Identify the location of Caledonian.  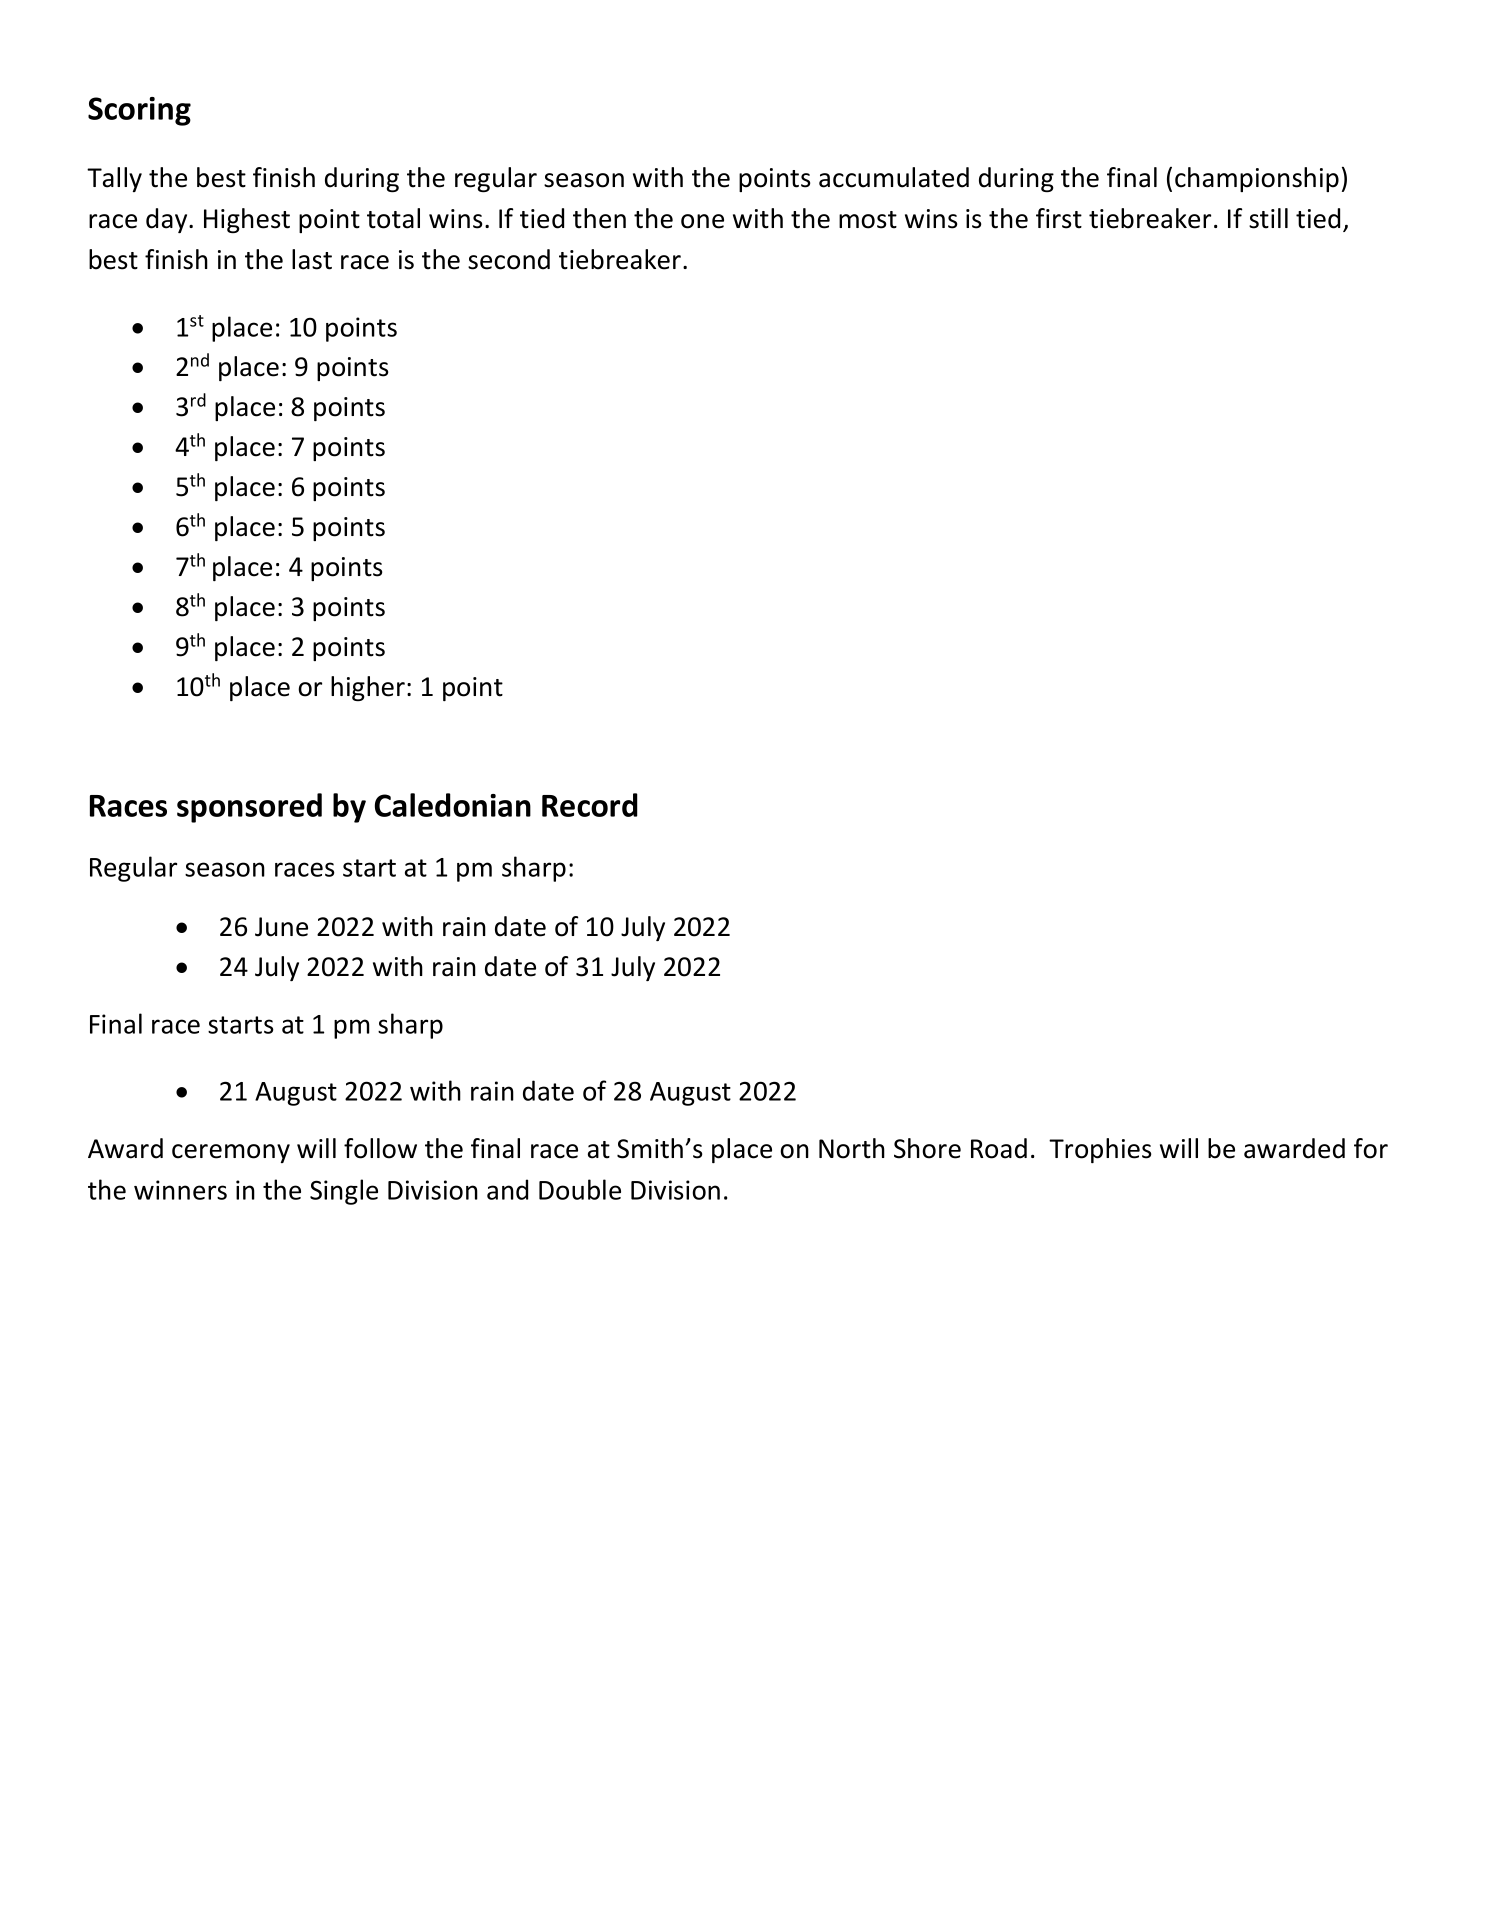
(453, 805).
